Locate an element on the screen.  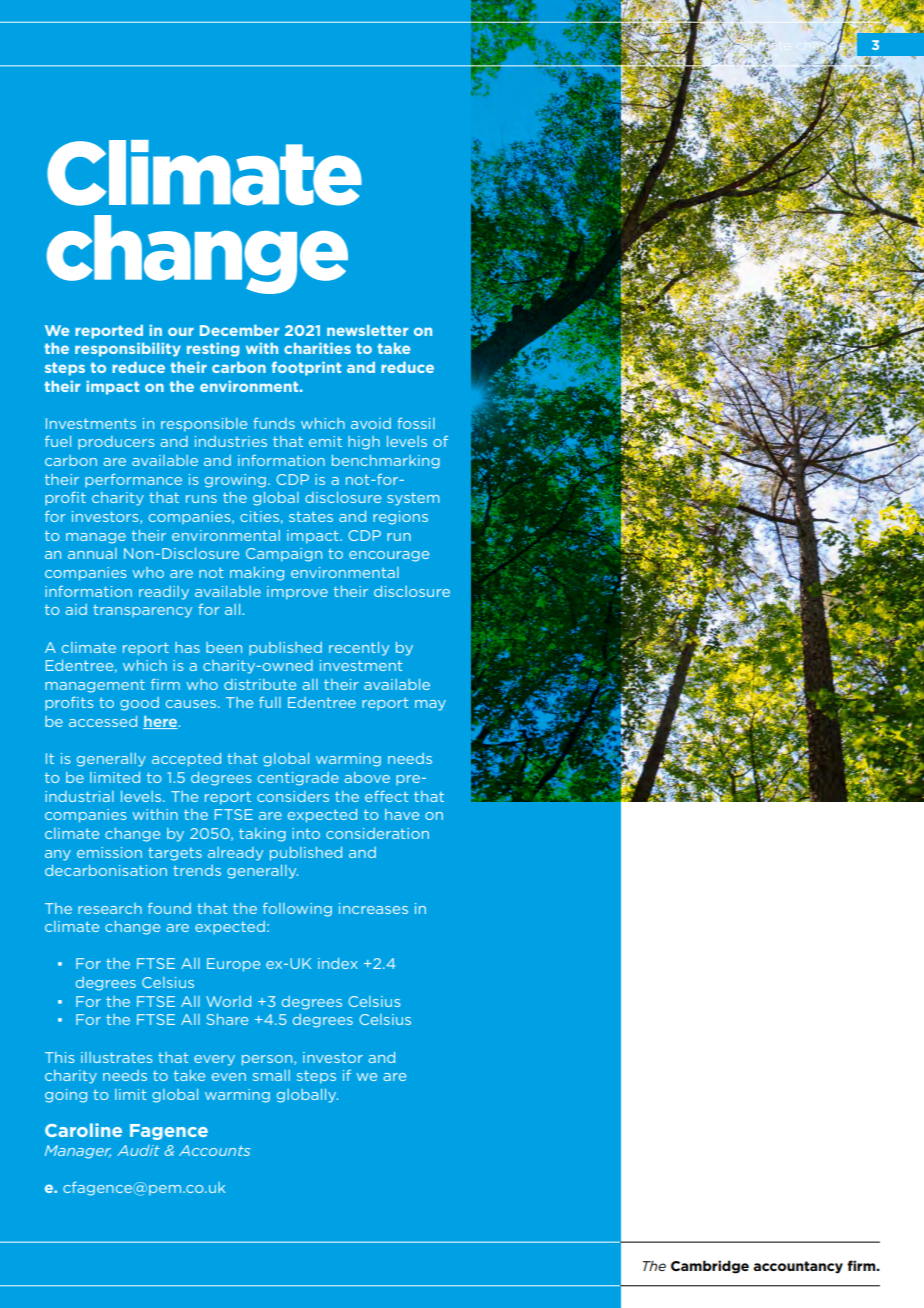
accepted is located at coordinates (186, 760).
